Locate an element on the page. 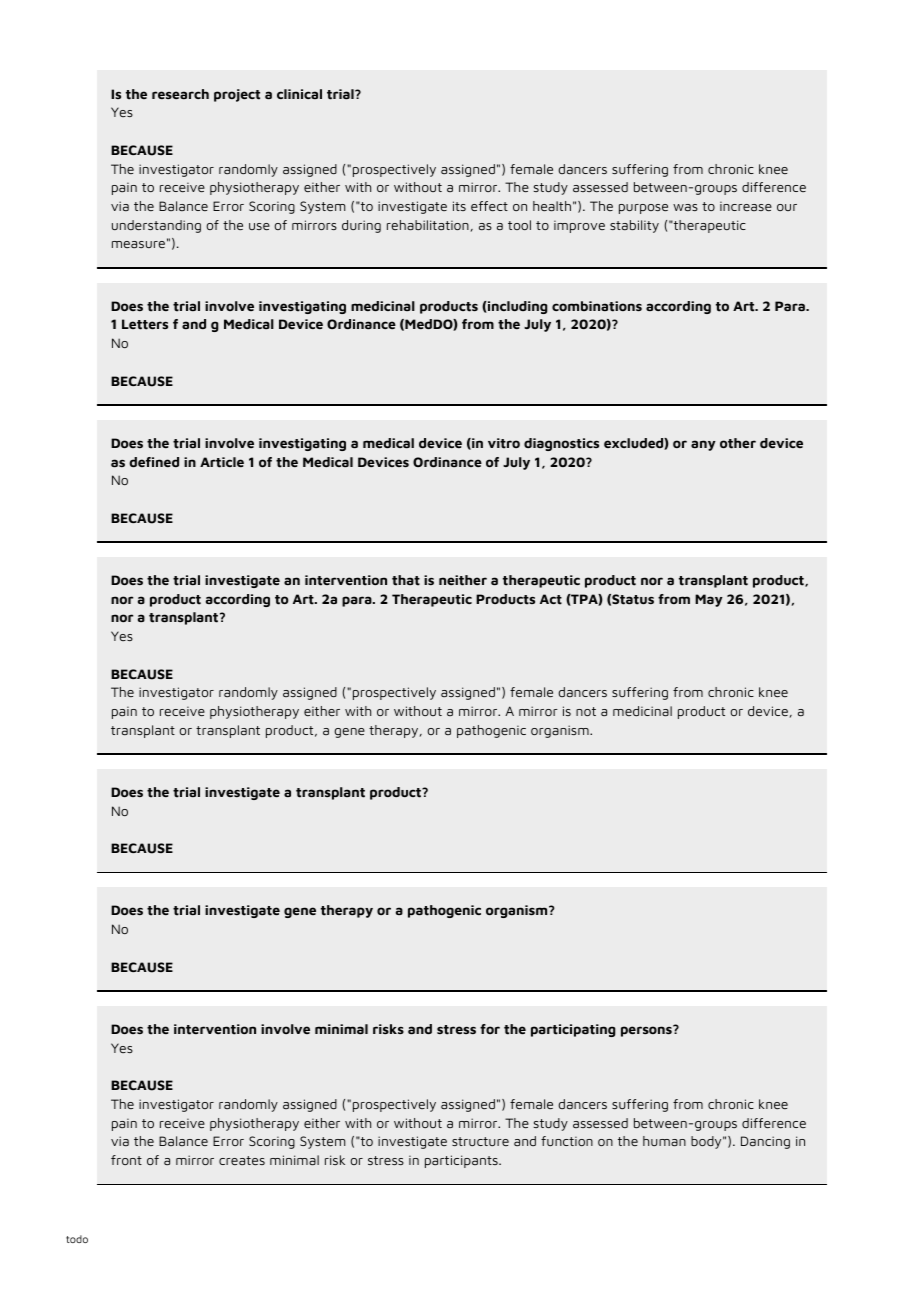  was is located at coordinates (685, 207).
